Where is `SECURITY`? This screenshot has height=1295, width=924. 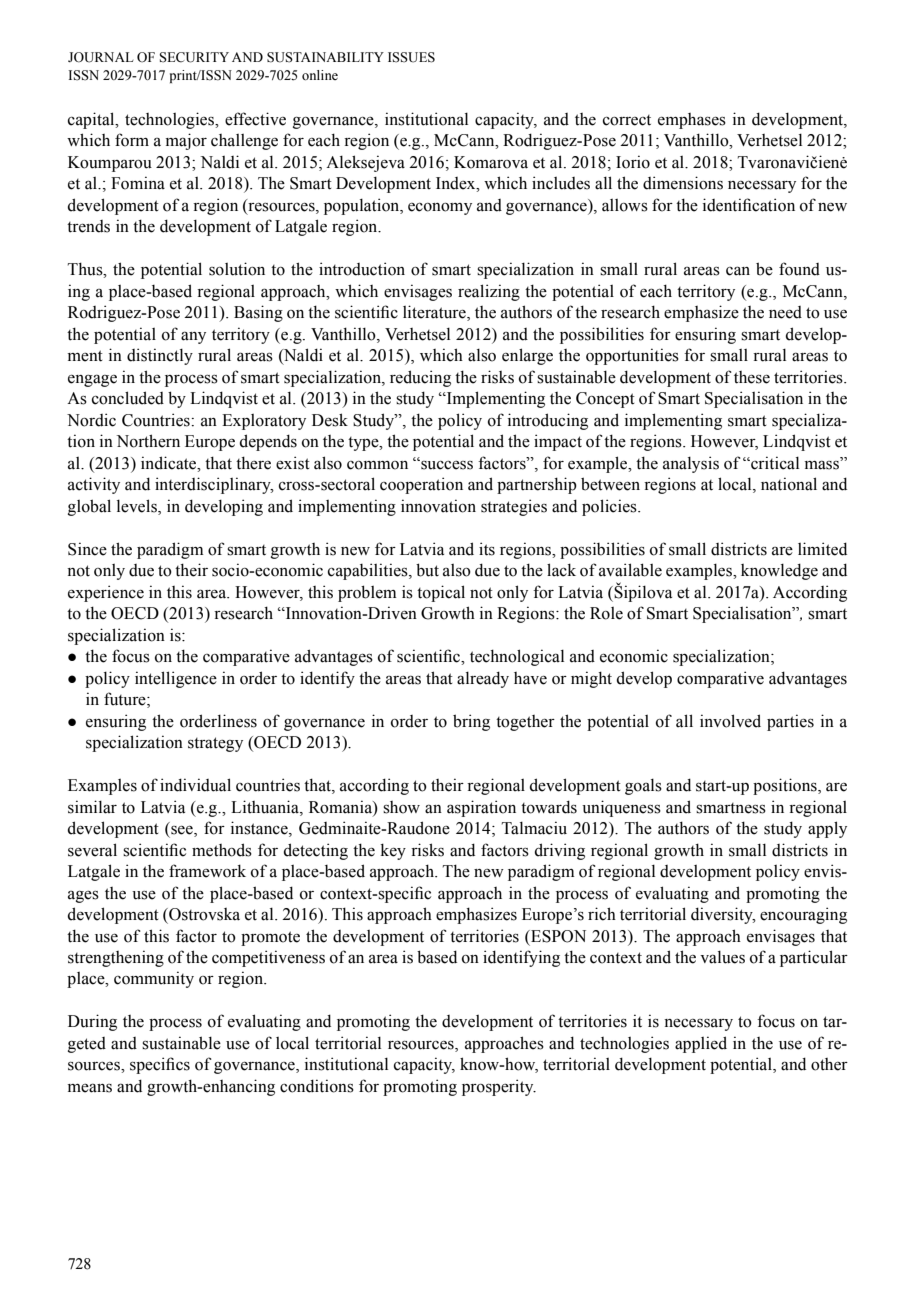
SECURITY is located at coordinates (194, 57).
